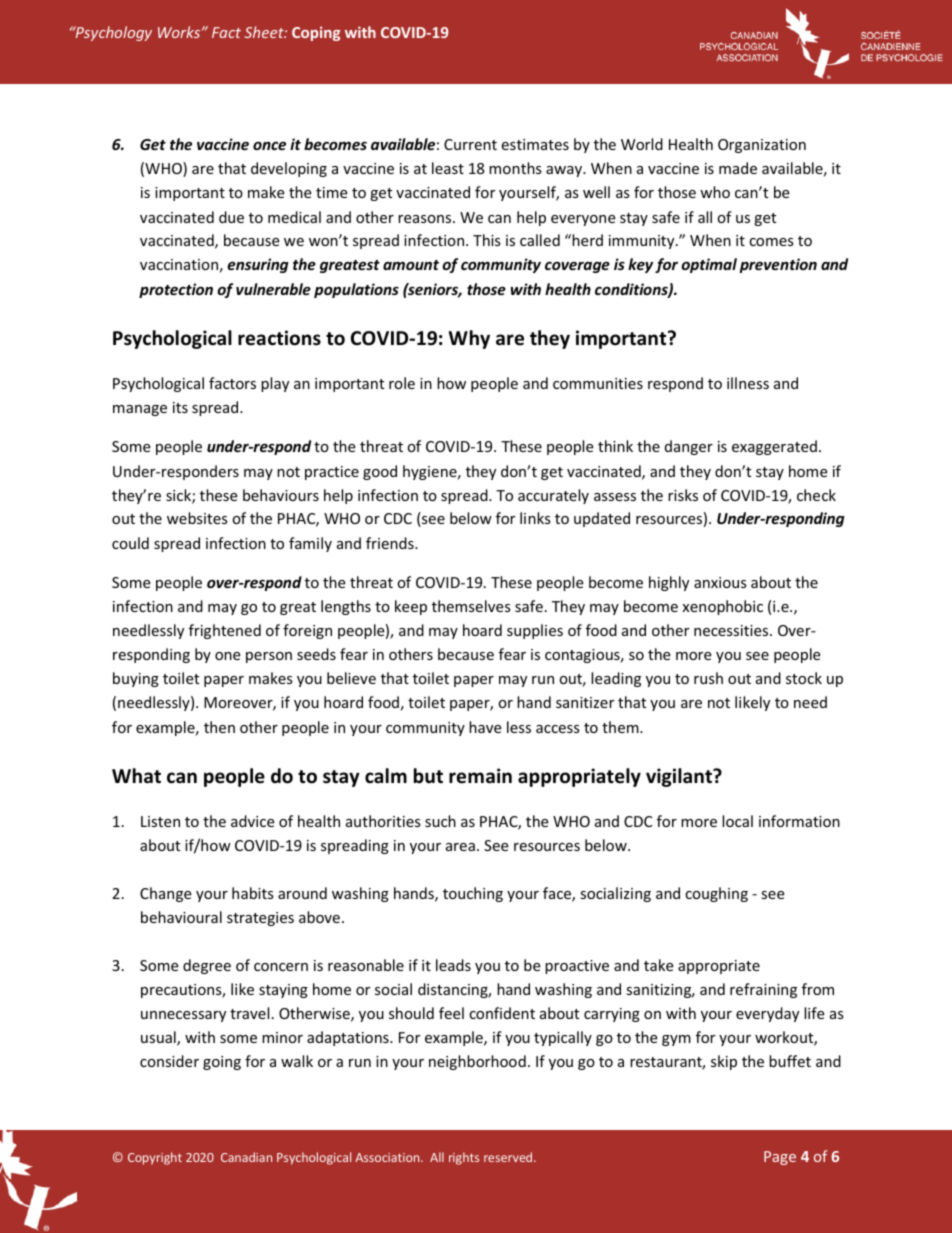 This page has height=1233, width=952. I want to click on Change, so click(166, 894).
